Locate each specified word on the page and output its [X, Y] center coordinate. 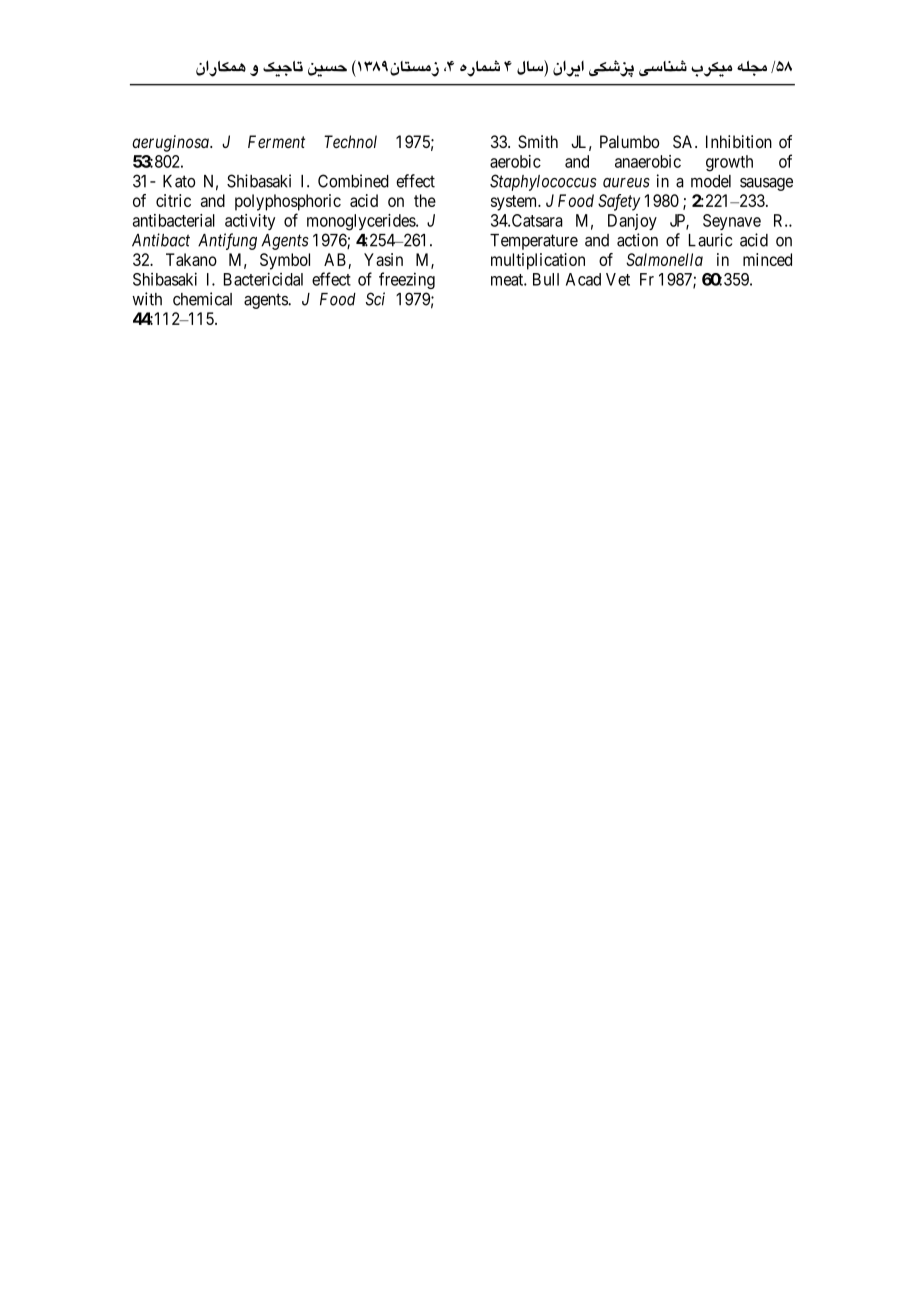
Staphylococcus [543, 182]
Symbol [285, 261]
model [711, 181]
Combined [353, 181]
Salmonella [664, 259]
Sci [375, 299]
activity [250, 222]
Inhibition [739, 141]
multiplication [538, 261]
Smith [538, 141]
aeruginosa [171, 143]
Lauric [710, 240]
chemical [202, 299]
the [425, 200]
